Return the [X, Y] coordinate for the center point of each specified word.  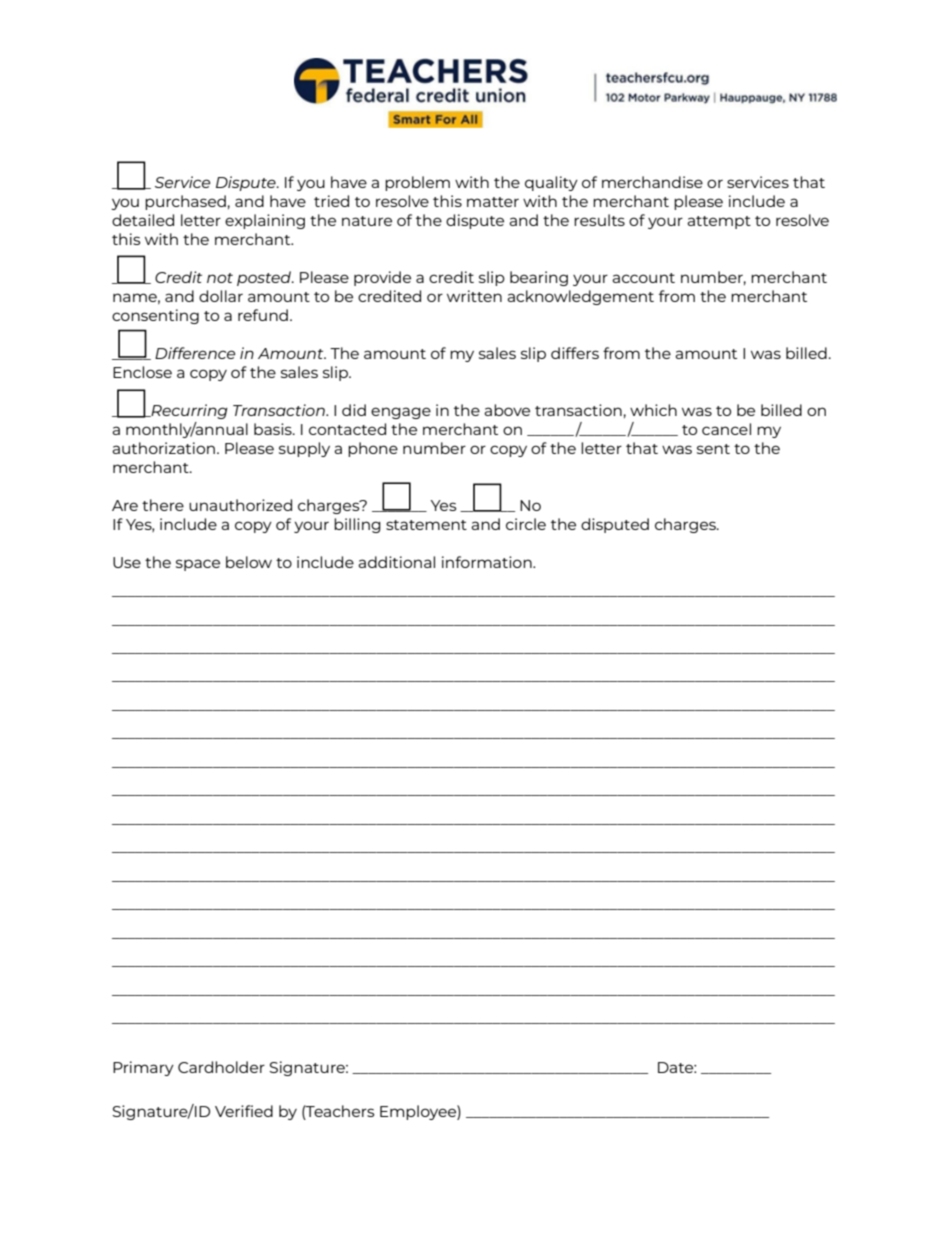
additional [396, 562]
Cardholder [221, 1067]
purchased [185, 202]
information [488, 562]
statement [426, 525]
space [198, 565]
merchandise [652, 182]
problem [417, 183]
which [653, 410]
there [163, 505]
